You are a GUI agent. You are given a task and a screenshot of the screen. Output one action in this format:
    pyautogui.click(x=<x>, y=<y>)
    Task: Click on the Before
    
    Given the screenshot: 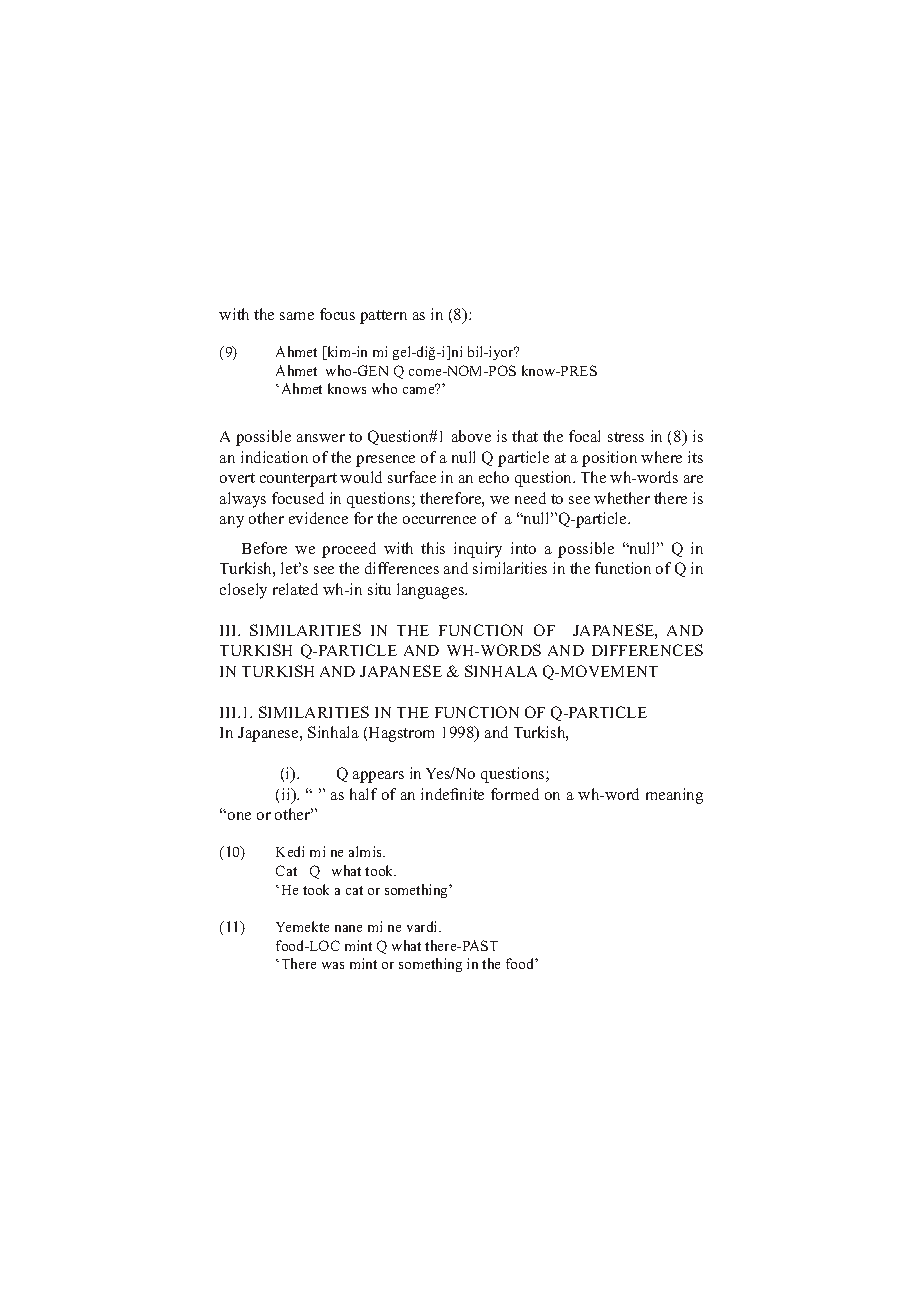 What is the action you would take?
    pyautogui.click(x=264, y=548)
